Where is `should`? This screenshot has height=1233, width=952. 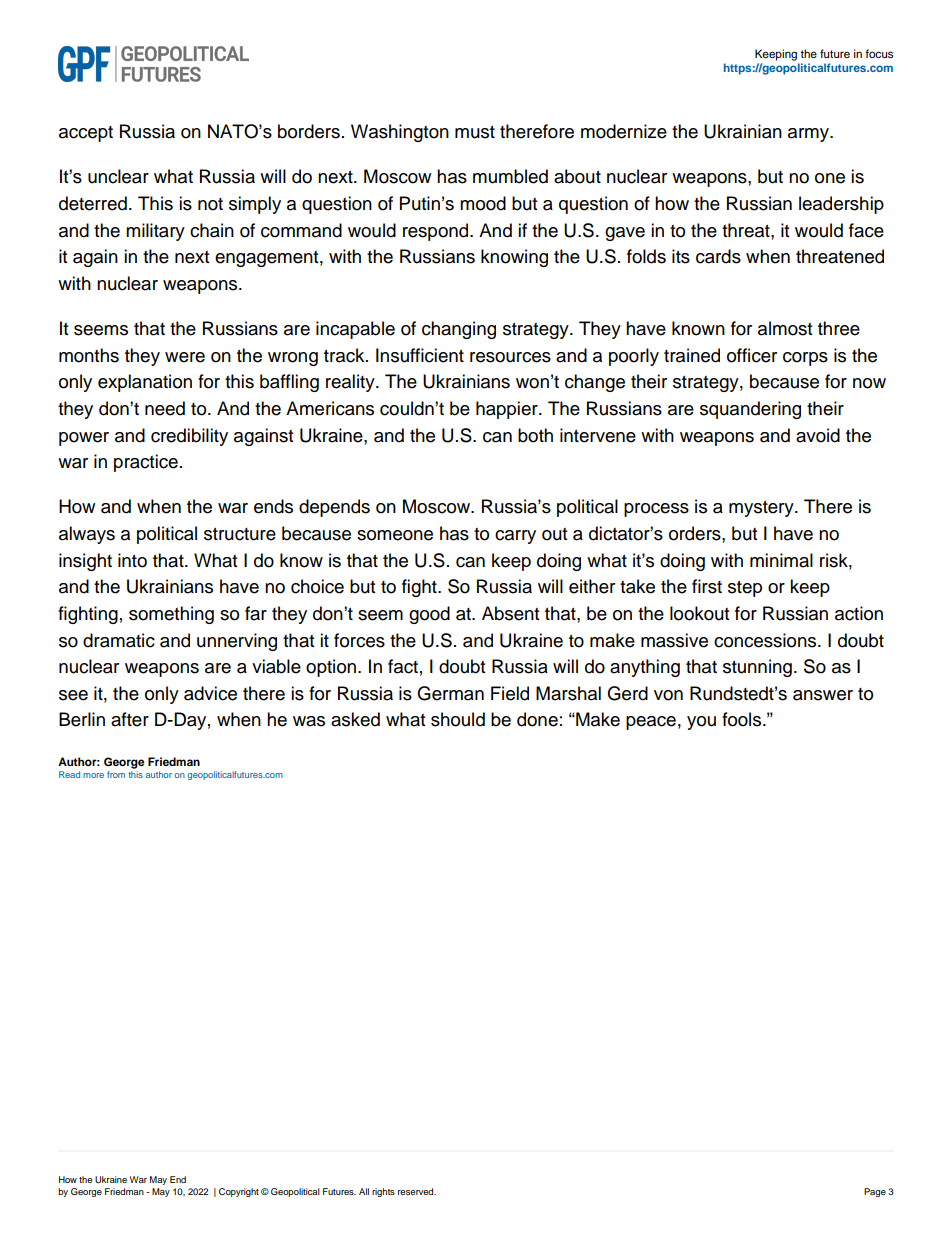 should is located at coordinates (458, 719).
